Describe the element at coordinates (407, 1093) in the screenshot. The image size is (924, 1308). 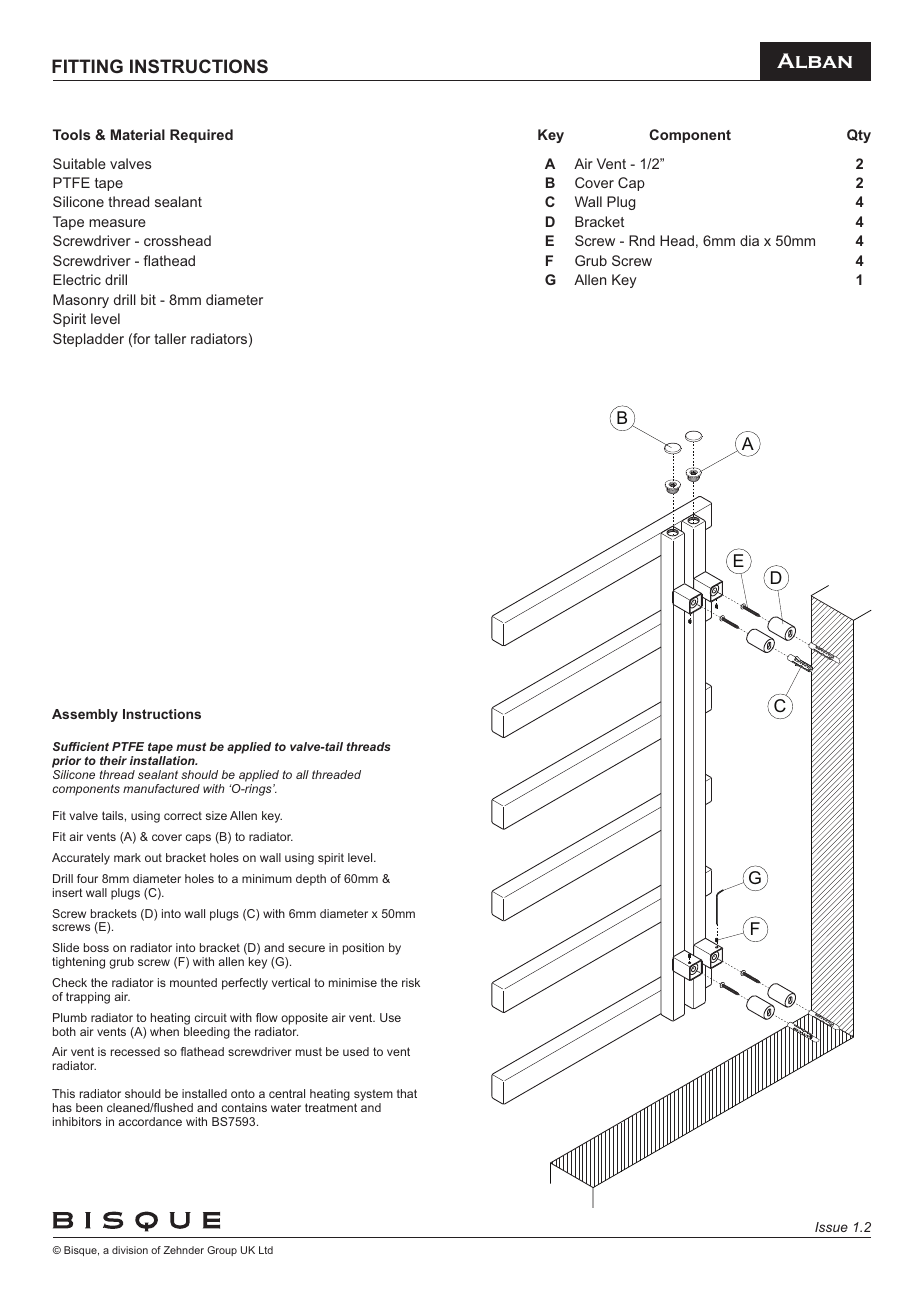
I see `that` at that location.
